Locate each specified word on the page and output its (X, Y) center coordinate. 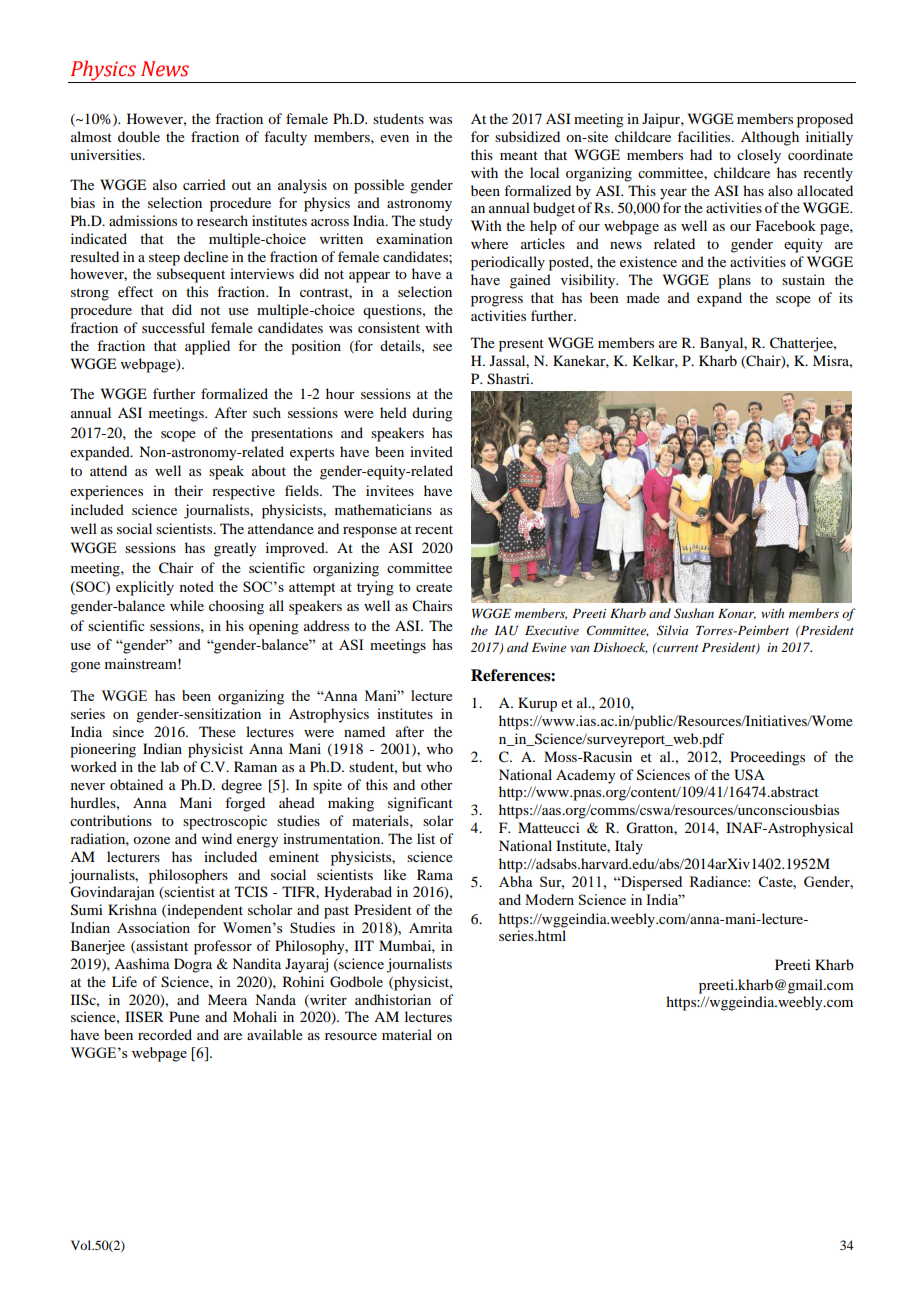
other (437, 784)
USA (749, 775)
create (434, 587)
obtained (136, 784)
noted (196, 586)
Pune (184, 1016)
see (442, 347)
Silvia (672, 630)
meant (519, 155)
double (139, 136)
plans (734, 281)
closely (759, 156)
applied (207, 347)
